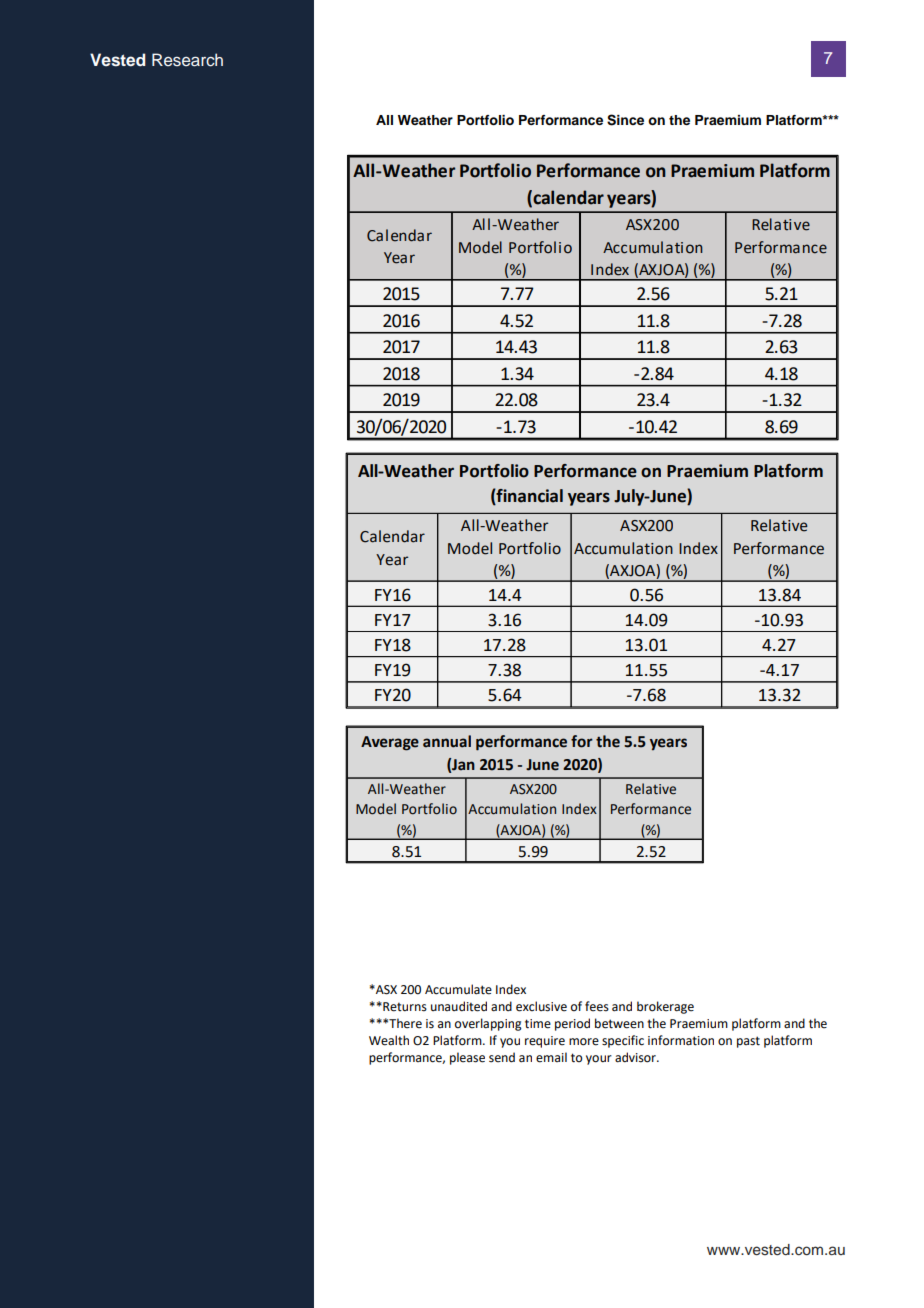  I want to click on Accumulate, so click(458, 989).
